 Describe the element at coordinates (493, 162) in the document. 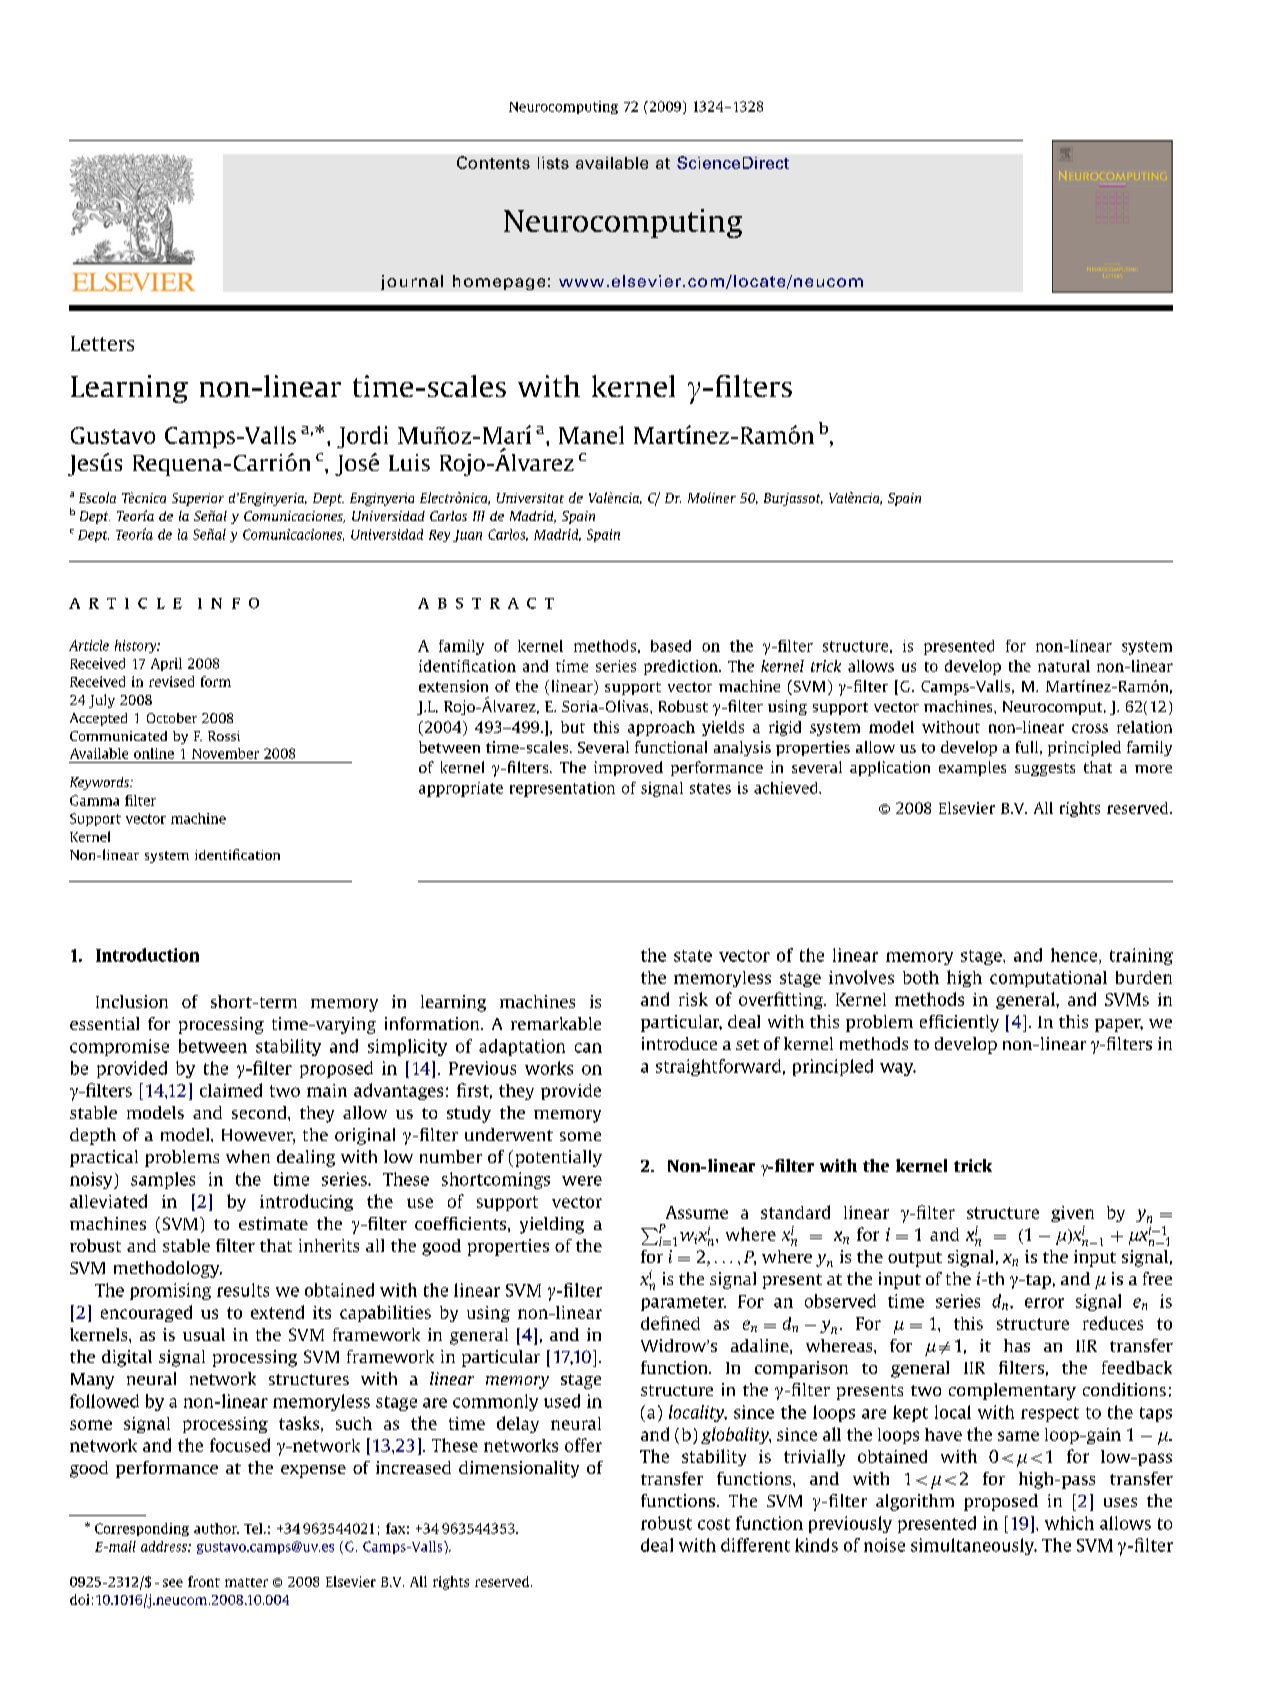

I see `Contents` at that location.
